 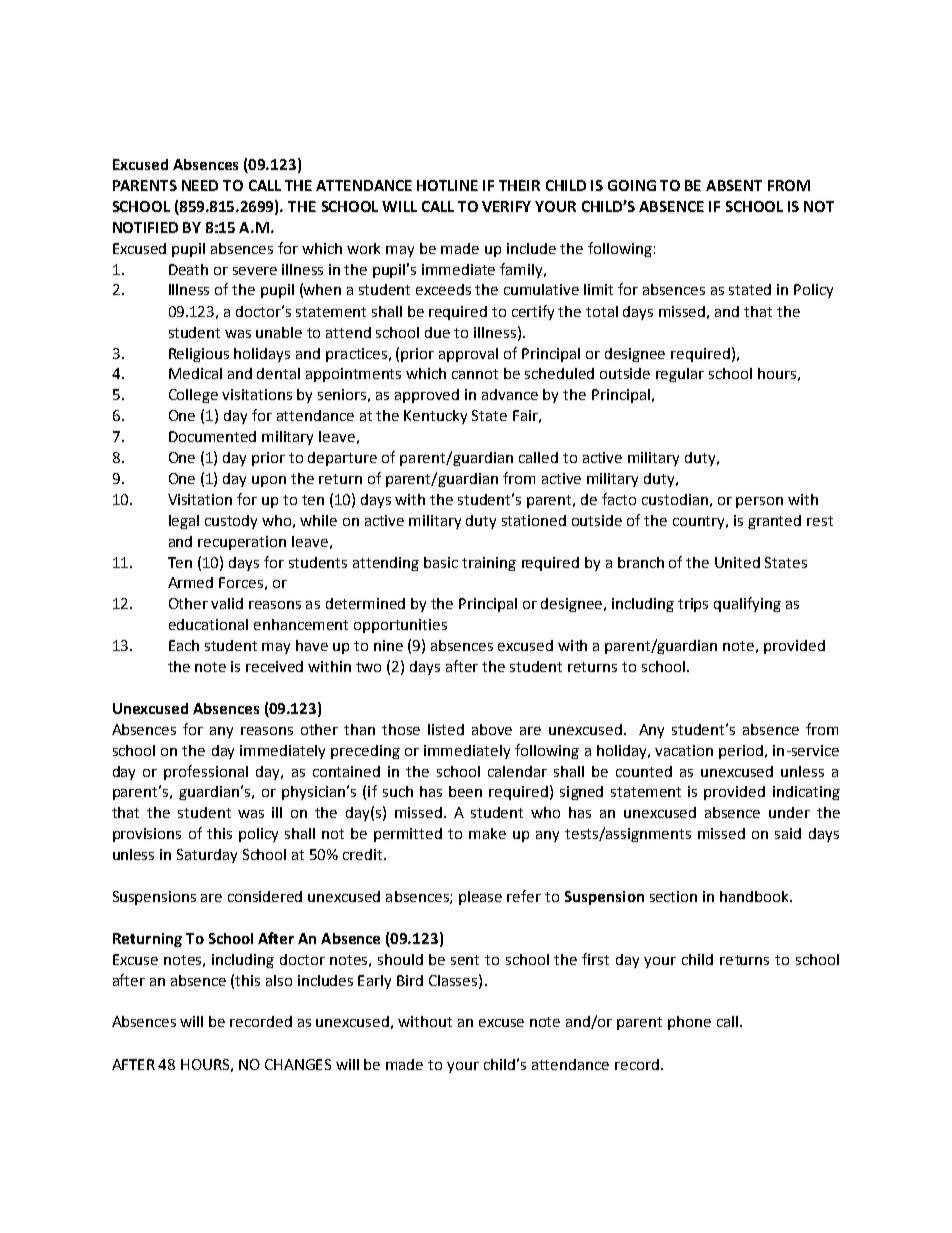 I want to click on Saturday, so click(x=207, y=856).
